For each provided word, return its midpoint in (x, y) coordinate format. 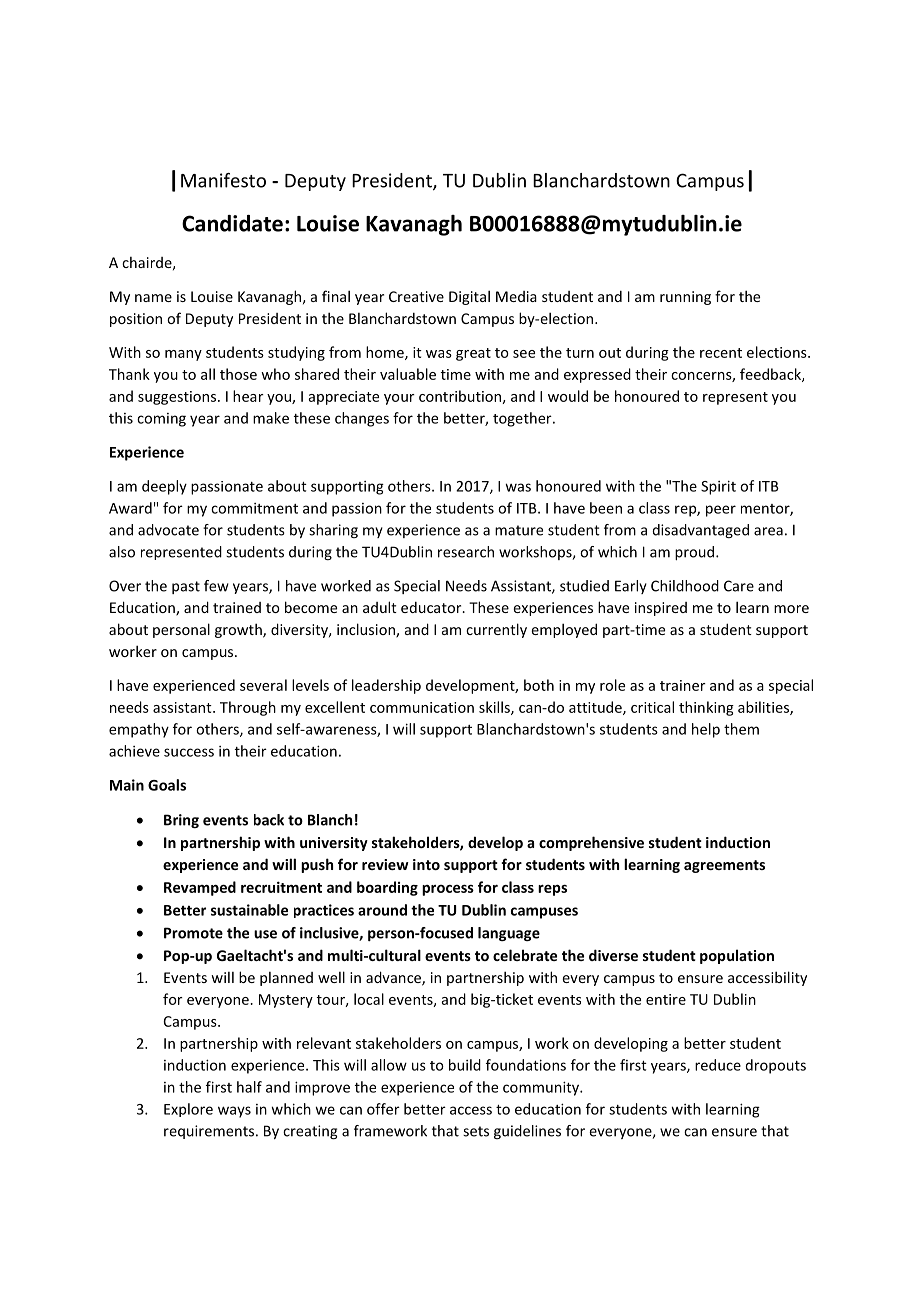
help (706, 730)
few (216, 586)
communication (422, 707)
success (189, 752)
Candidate (232, 223)
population (737, 956)
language (509, 934)
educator (432, 607)
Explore (188, 1110)
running (685, 298)
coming (161, 420)
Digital (469, 297)
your (399, 399)
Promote (193, 933)
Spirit (718, 487)
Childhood (685, 586)
